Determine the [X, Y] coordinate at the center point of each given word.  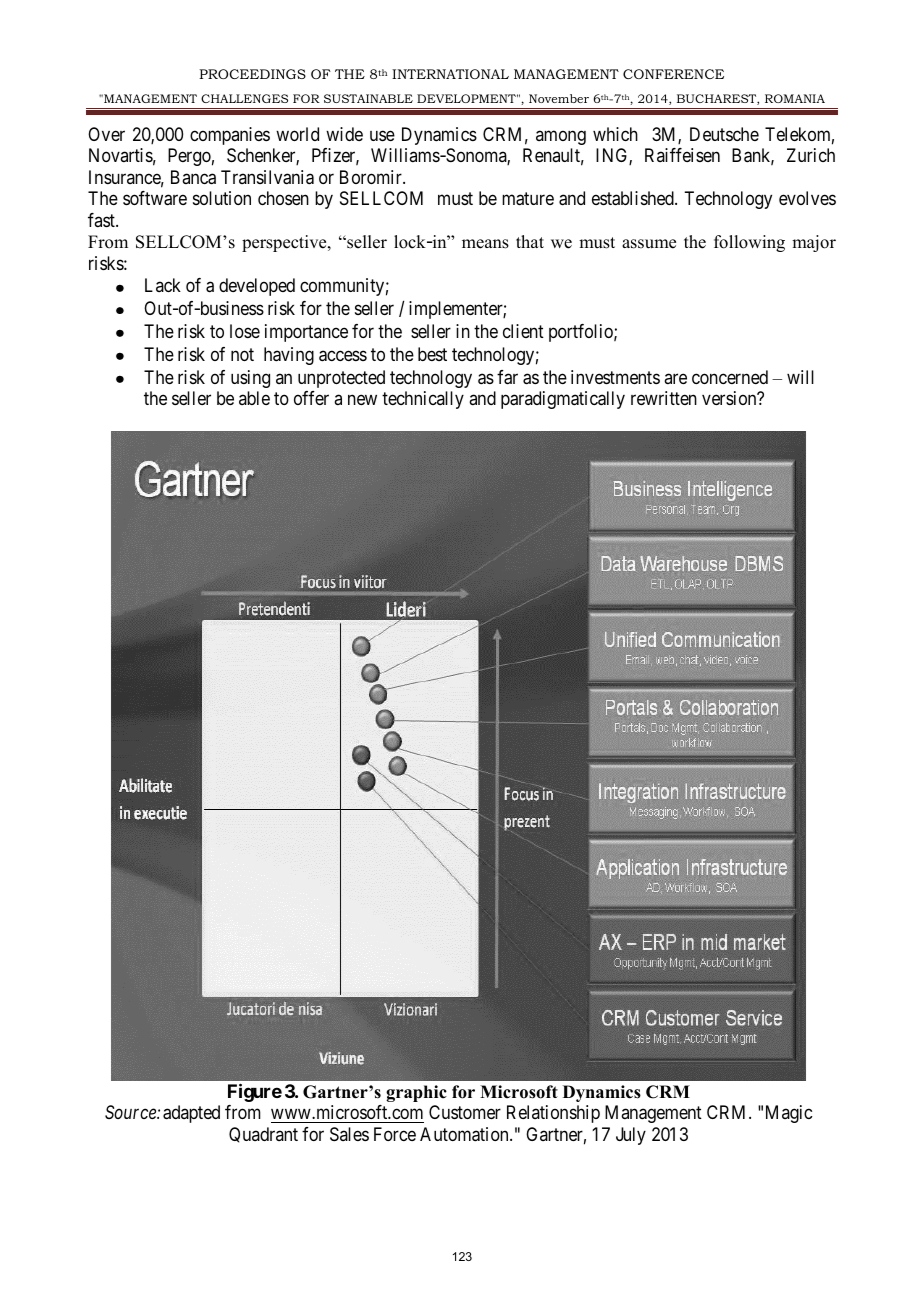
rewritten [664, 398]
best [432, 354]
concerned [730, 377]
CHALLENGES [244, 98]
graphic [416, 1093]
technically [423, 400]
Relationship [553, 1114]
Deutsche [724, 134]
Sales [349, 1134]
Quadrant [263, 1135]
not [242, 354]
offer [311, 398]
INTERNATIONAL [450, 74]
